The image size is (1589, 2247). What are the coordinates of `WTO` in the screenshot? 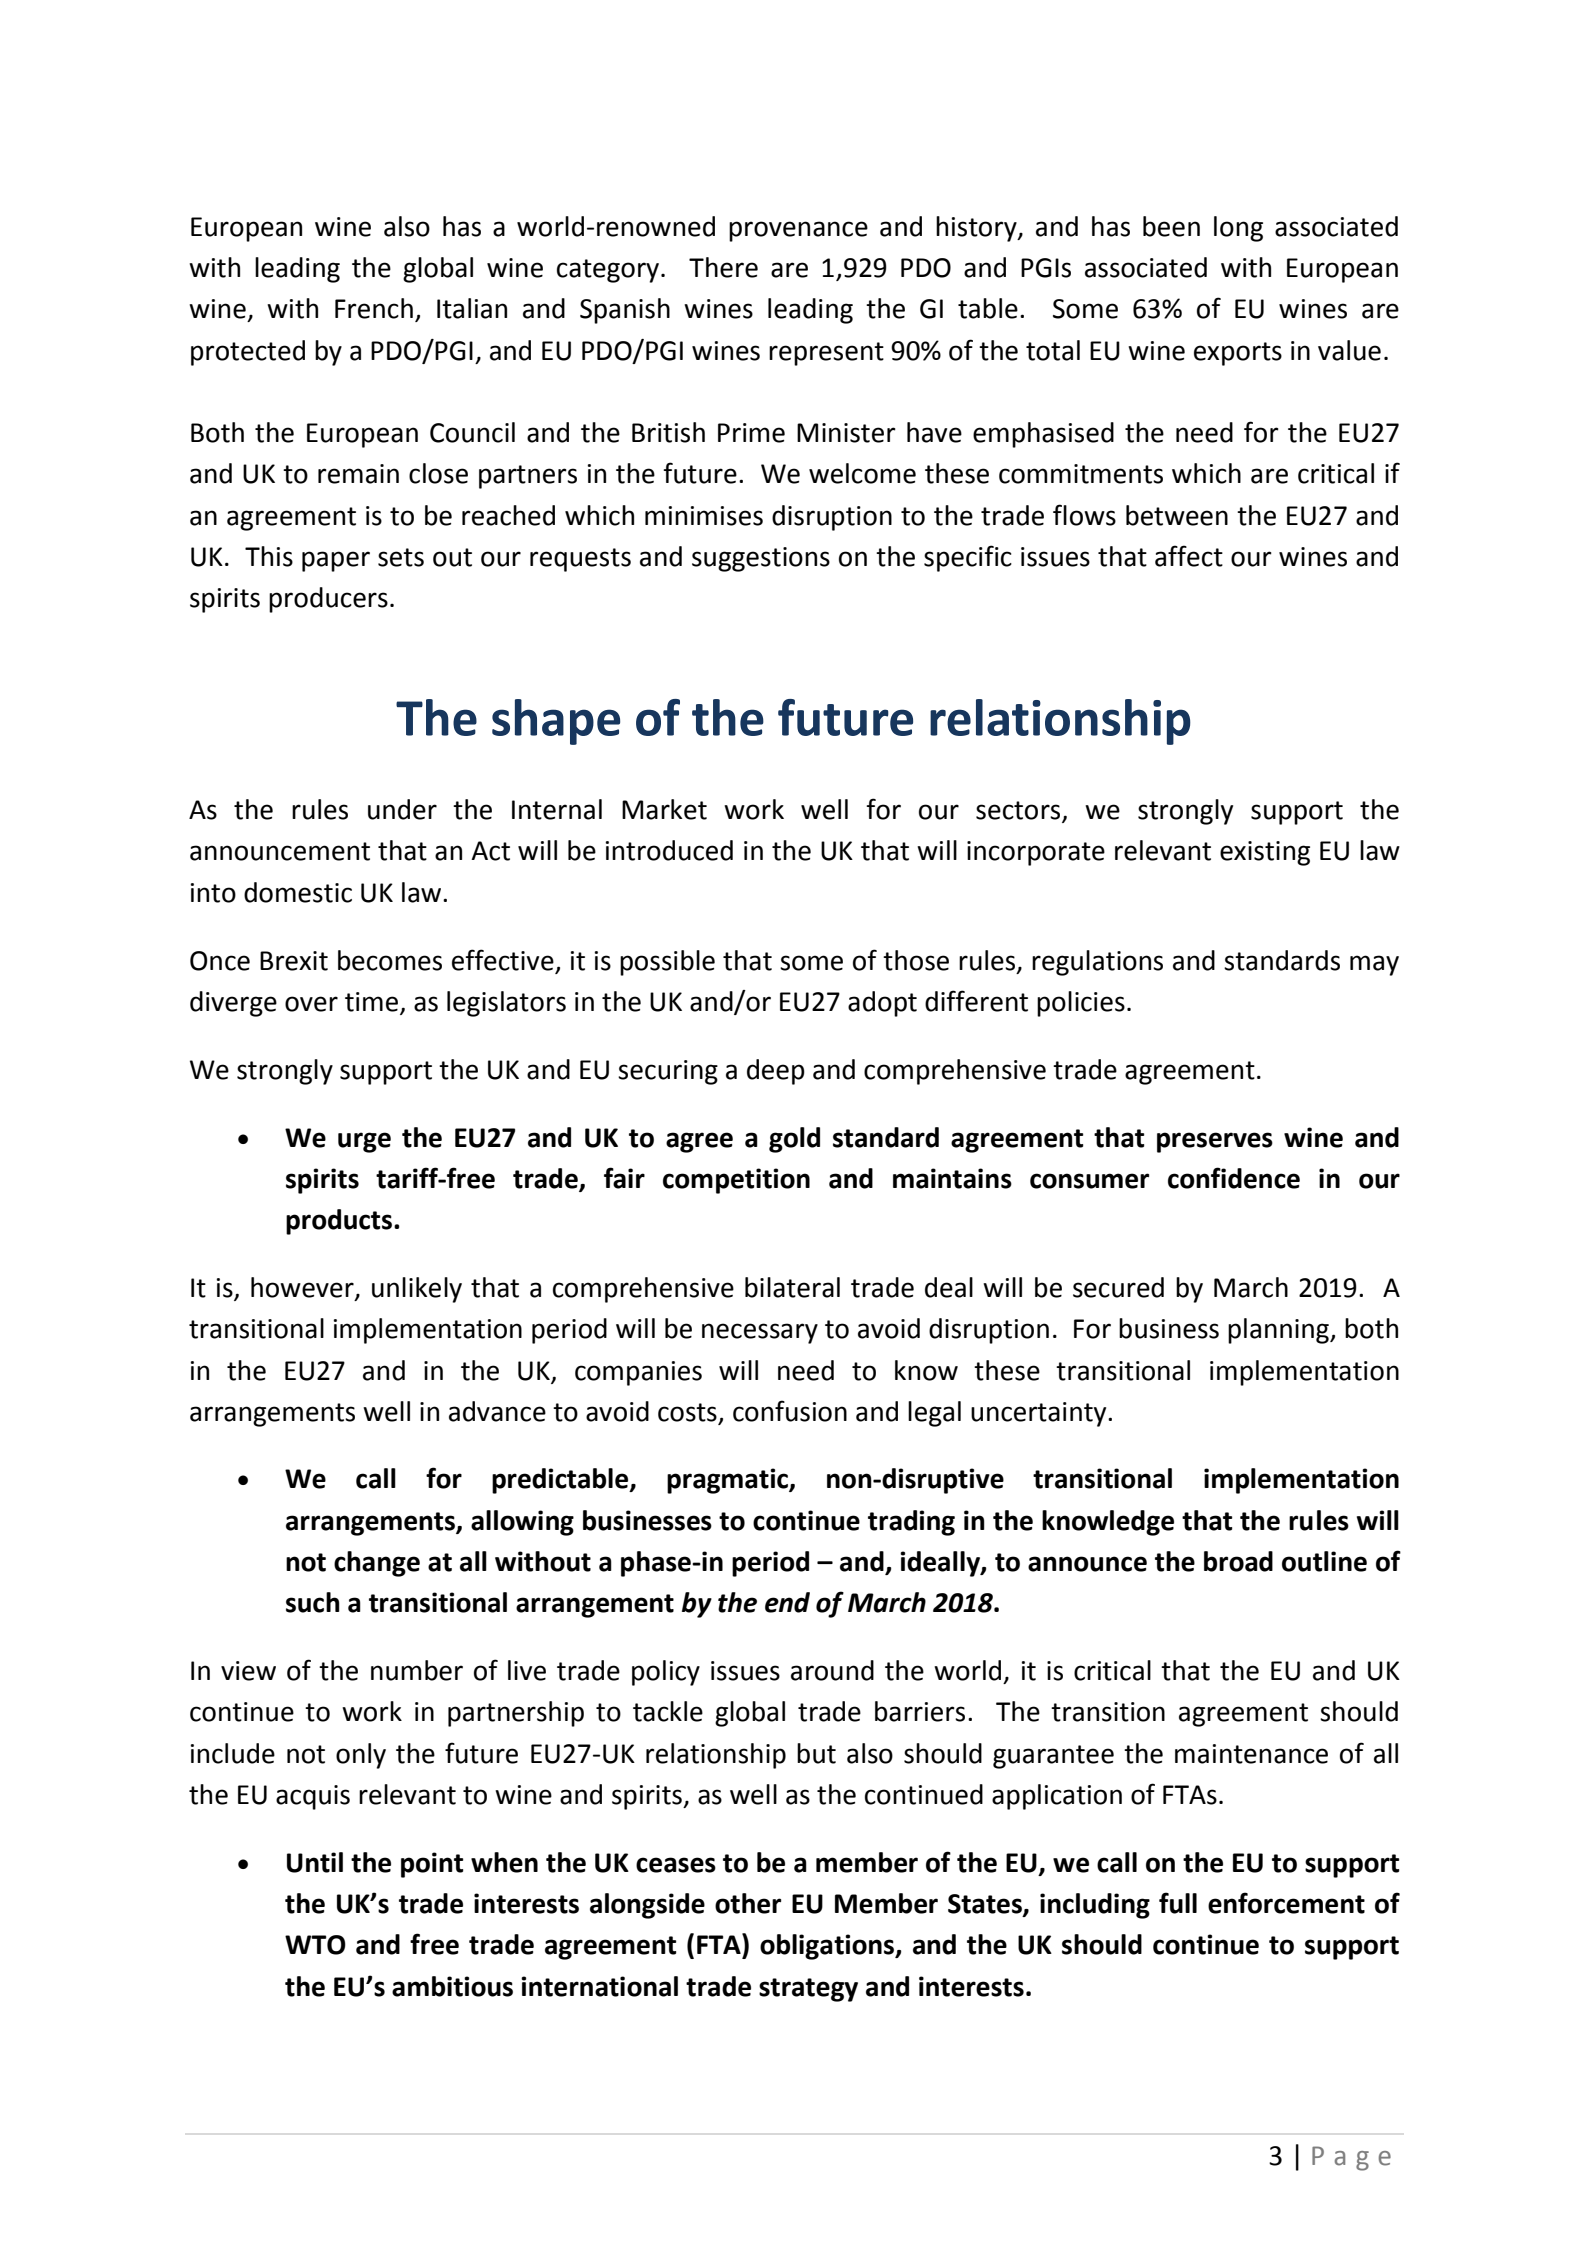 It's located at (315, 1945).
